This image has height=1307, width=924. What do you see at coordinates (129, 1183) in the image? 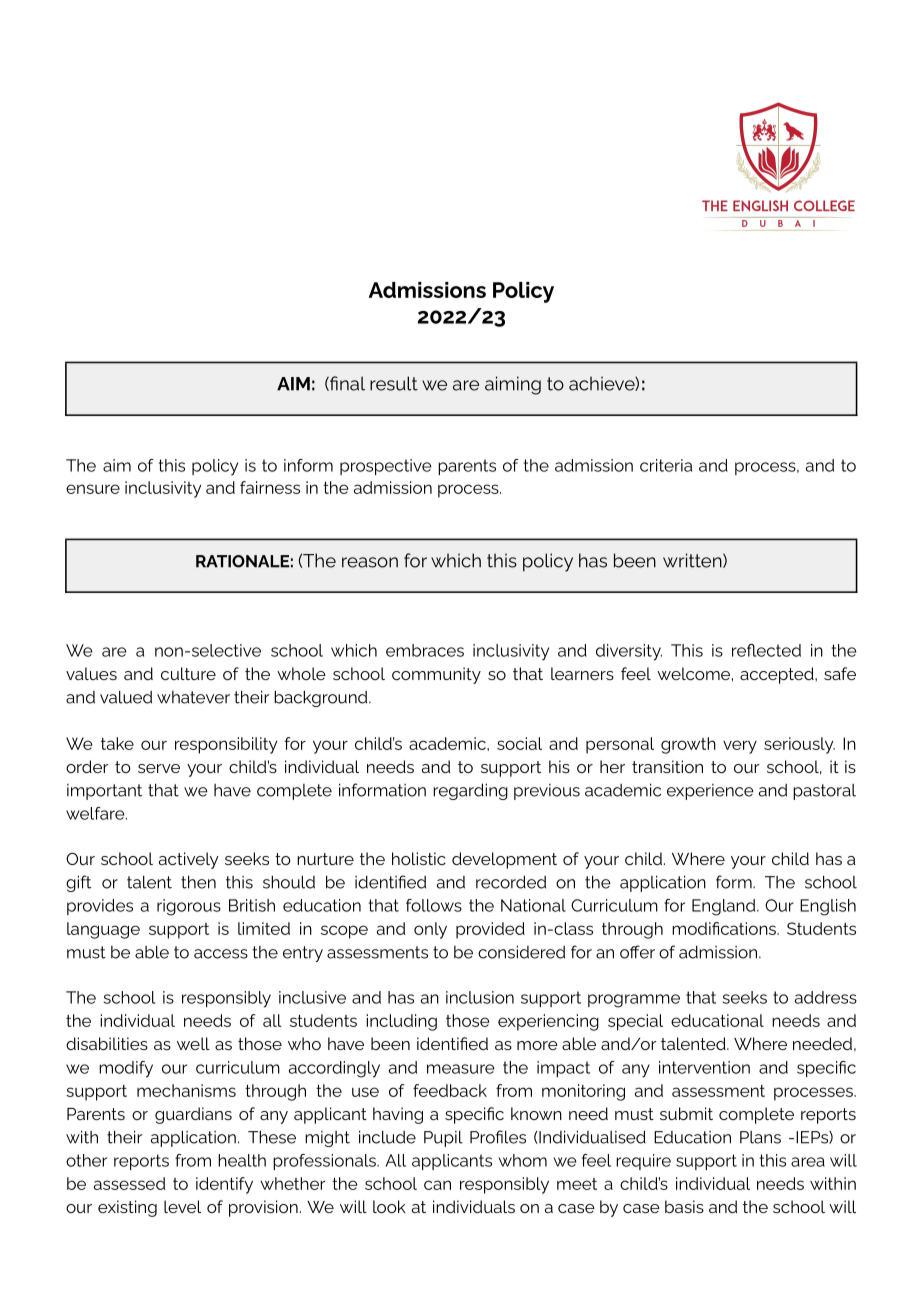
I see `assessed` at bounding box center [129, 1183].
